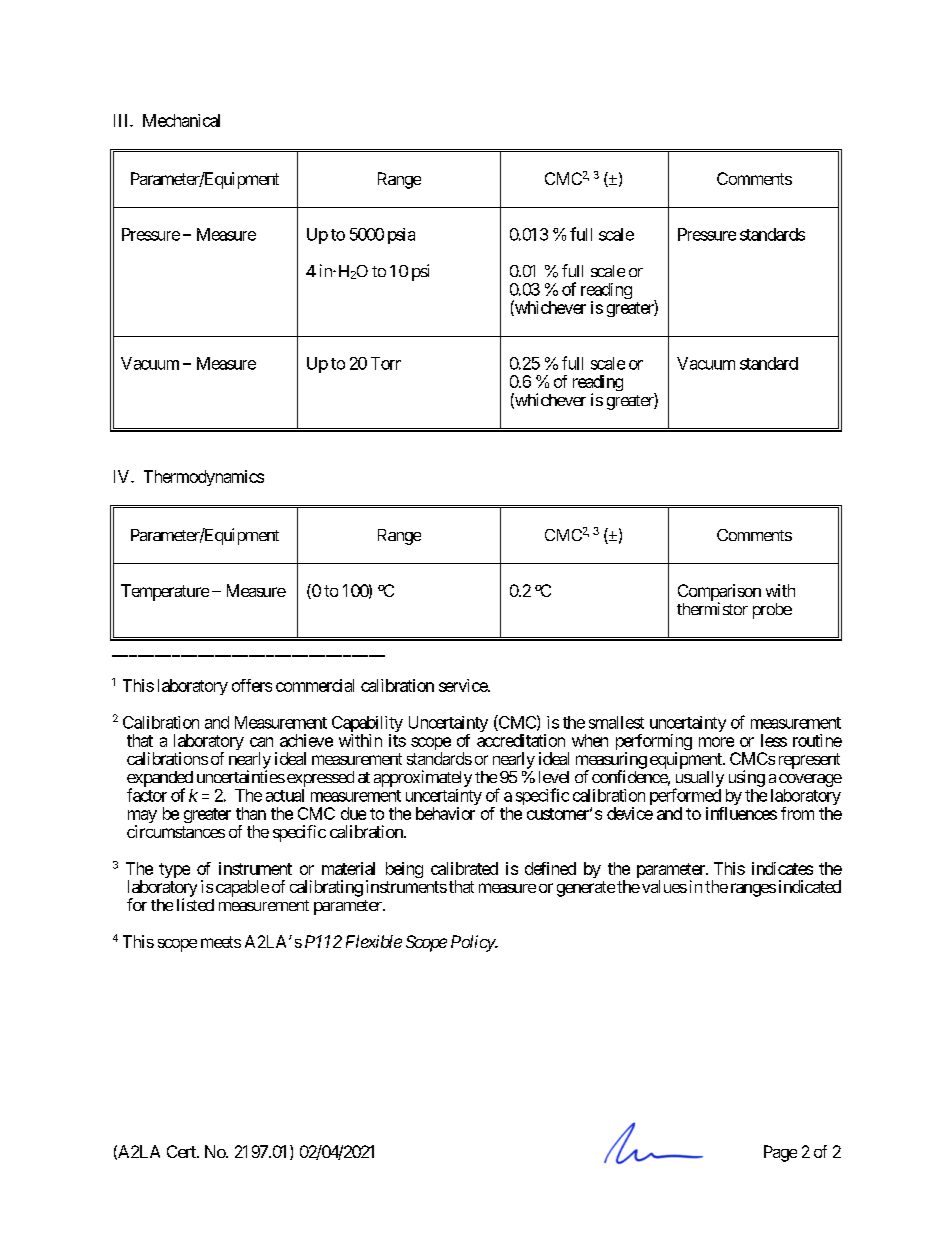 This page has width=952, height=1233. Describe the element at coordinates (374, 941) in the page. I see `Flexible` at that location.
